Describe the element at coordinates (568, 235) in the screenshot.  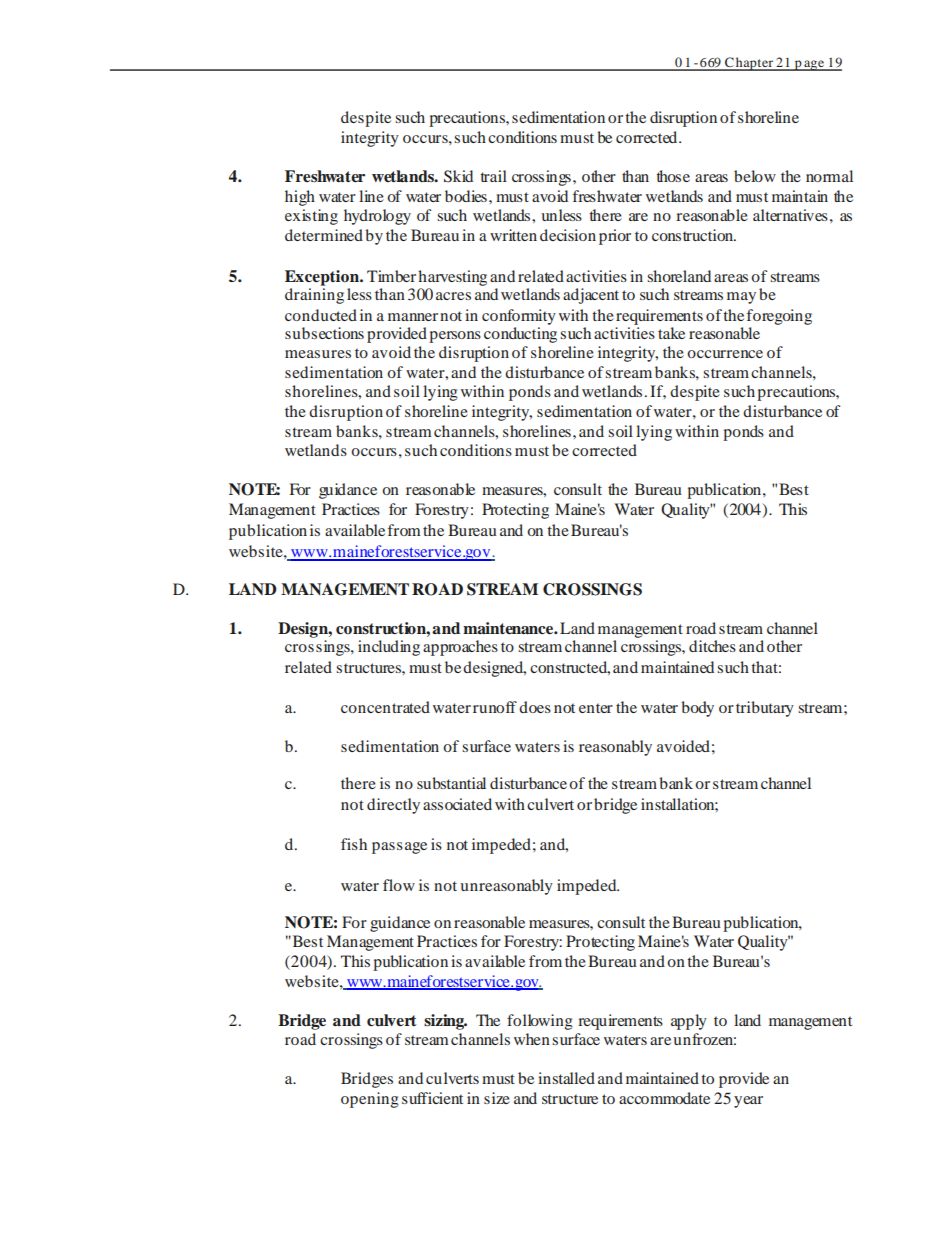
I see `decision` at that location.
